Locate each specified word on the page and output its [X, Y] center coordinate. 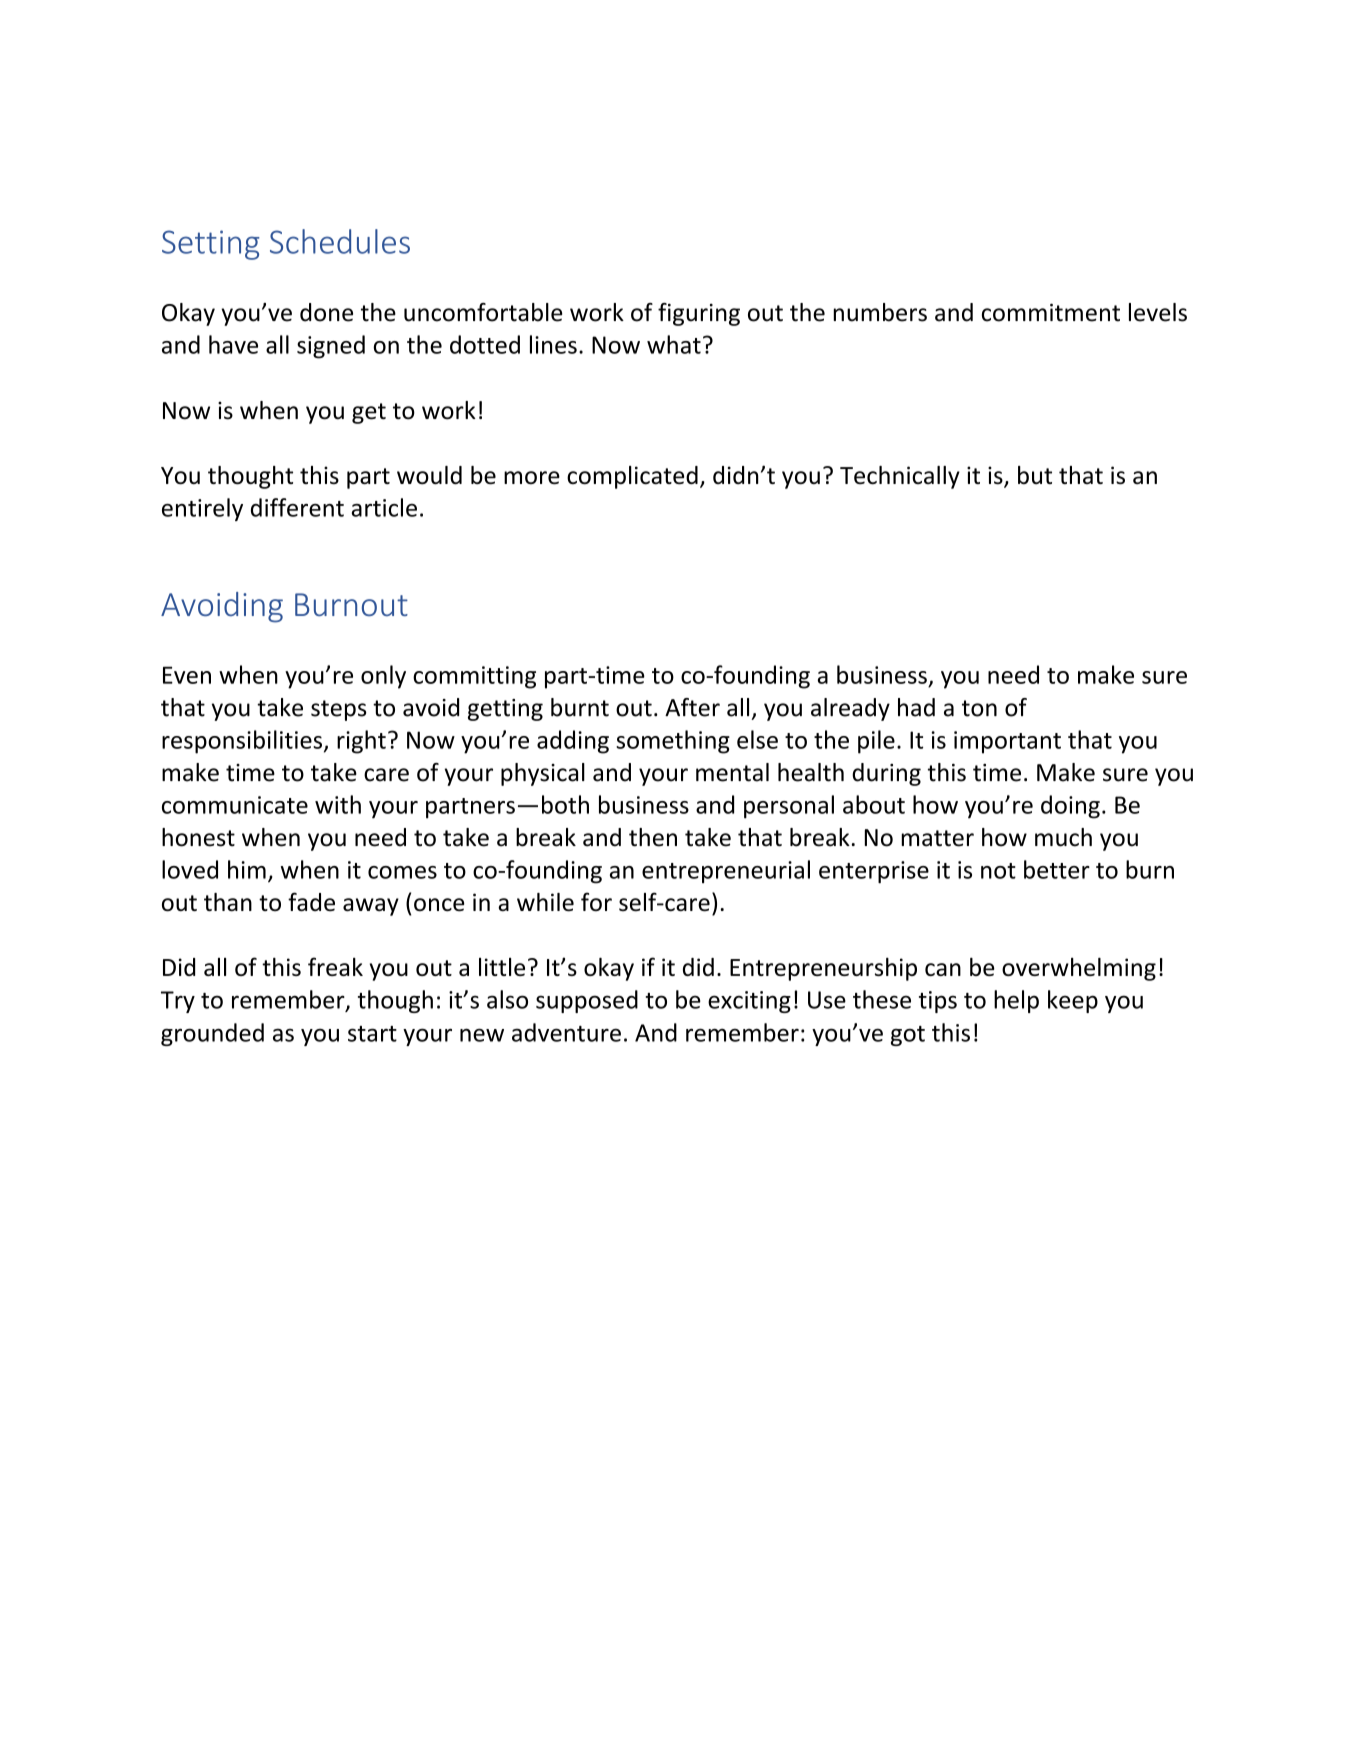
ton [979, 708]
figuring [699, 314]
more [532, 478]
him [247, 869]
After [692, 707]
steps [338, 710]
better [1057, 869]
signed [331, 347]
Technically [900, 477]
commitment [1051, 312]
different [297, 507]
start [372, 1034]
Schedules [340, 241]
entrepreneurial [726, 871]
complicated [632, 477]
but [1035, 475]
